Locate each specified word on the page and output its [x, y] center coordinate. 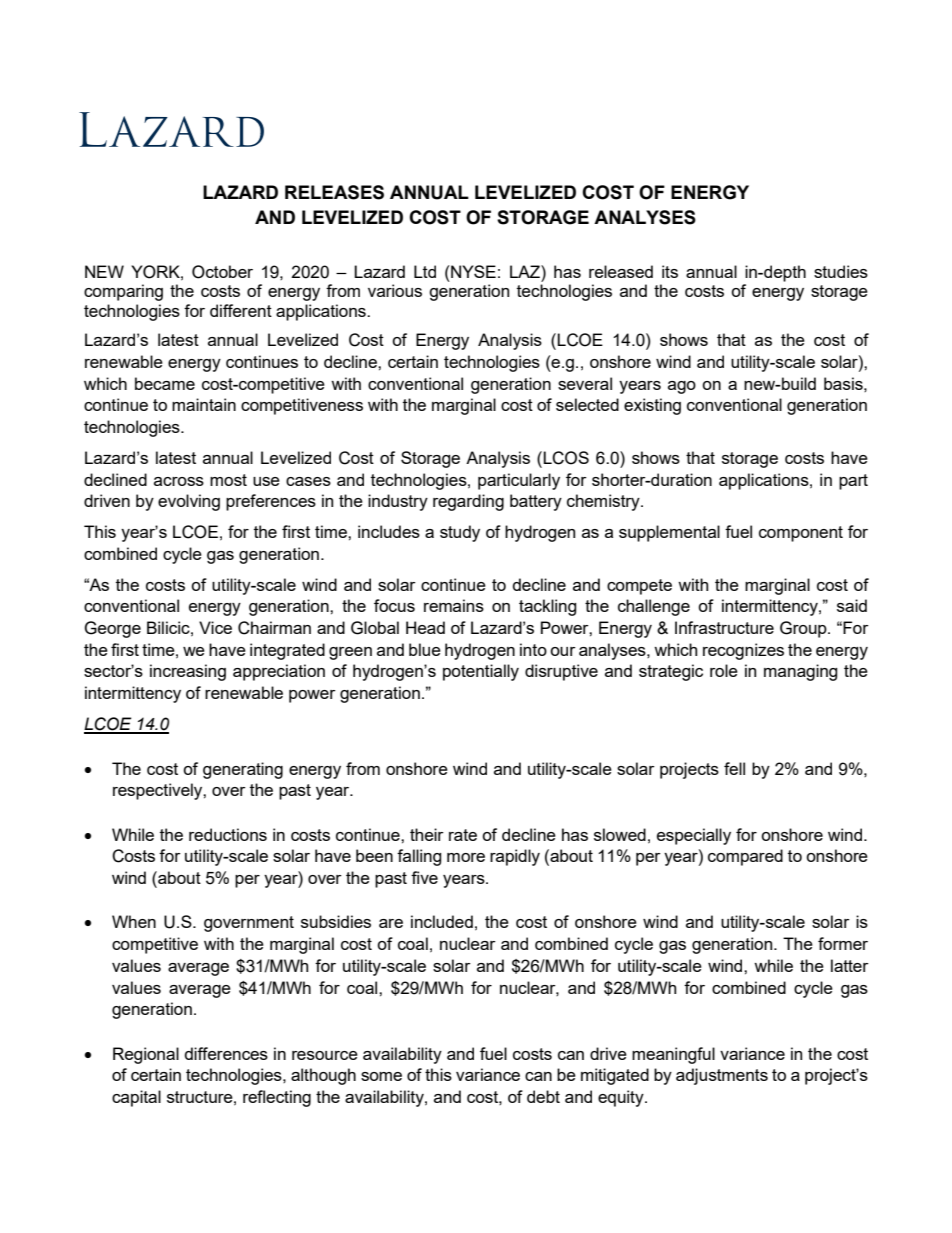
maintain [204, 404]
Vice [215, 627]
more [466, 857]
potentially [481, 672]
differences [226, 1053]
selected [587, 404]
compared [745, 857]
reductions [228, 834]
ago [682, 387]
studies [841, 271]
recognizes [743, 651]
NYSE [472, 271]
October [222, 272]
